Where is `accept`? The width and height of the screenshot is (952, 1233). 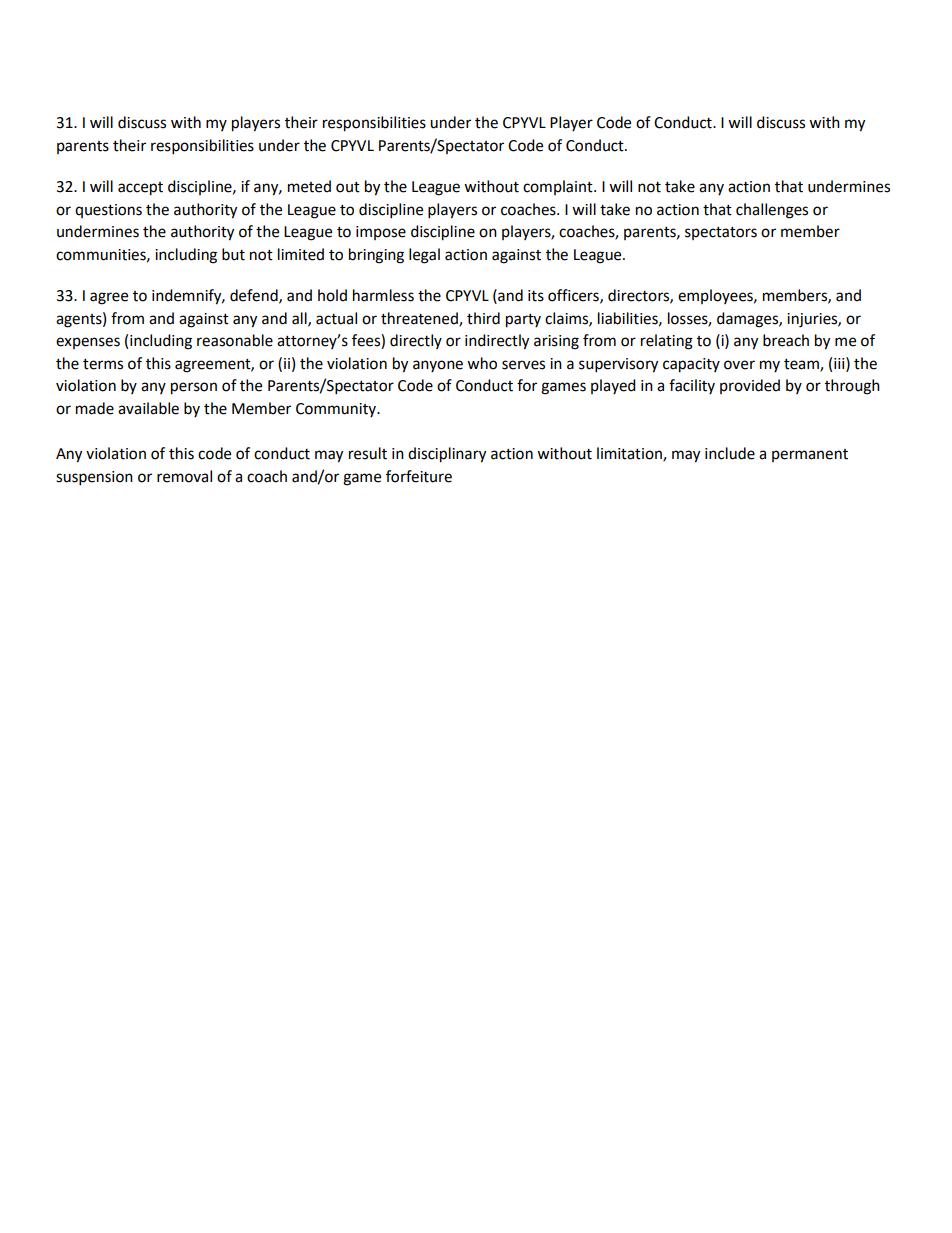 accept is located at coordinates (140, 189).
